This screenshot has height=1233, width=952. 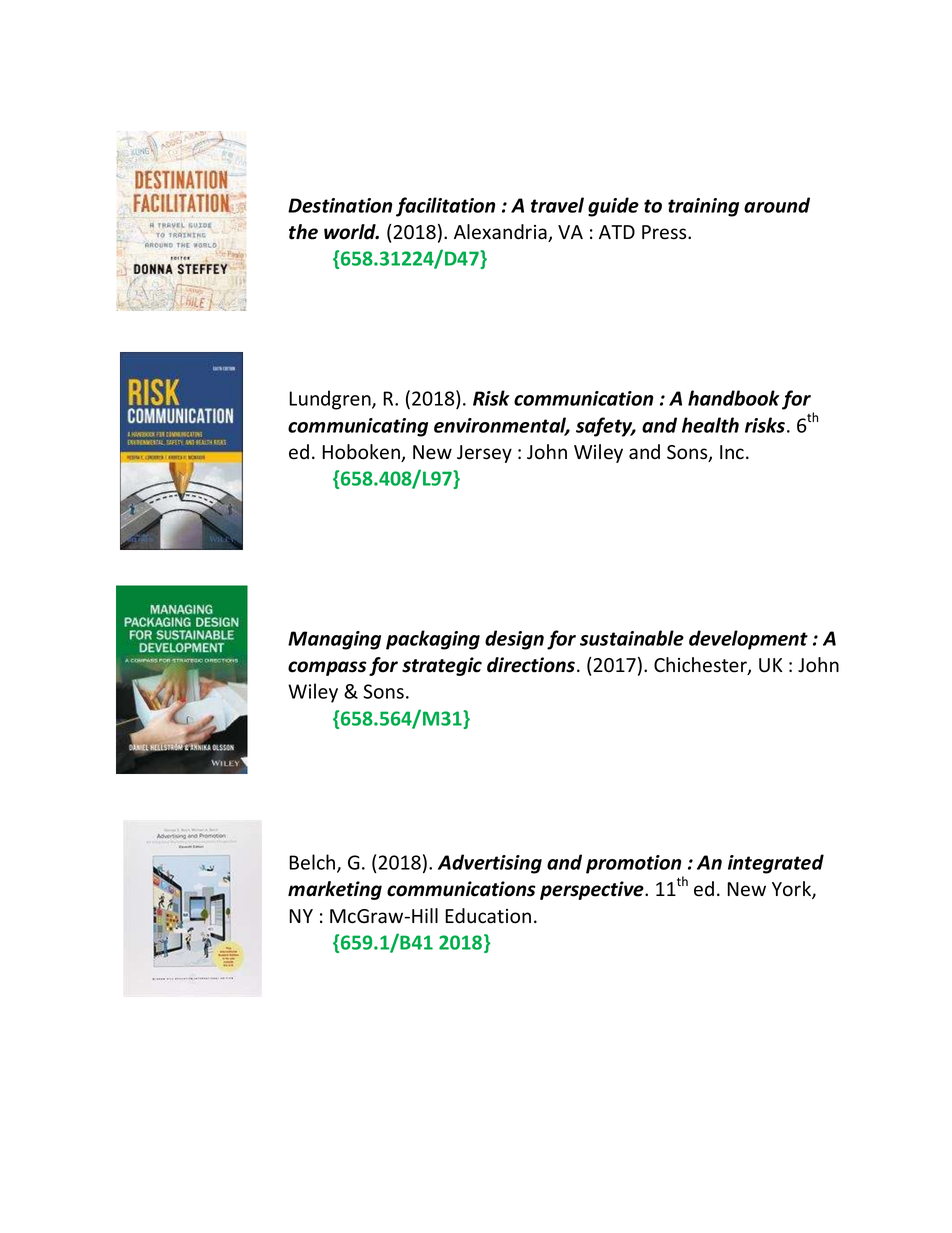 I want to click on Hoboken, so click(x=362, y=453).
